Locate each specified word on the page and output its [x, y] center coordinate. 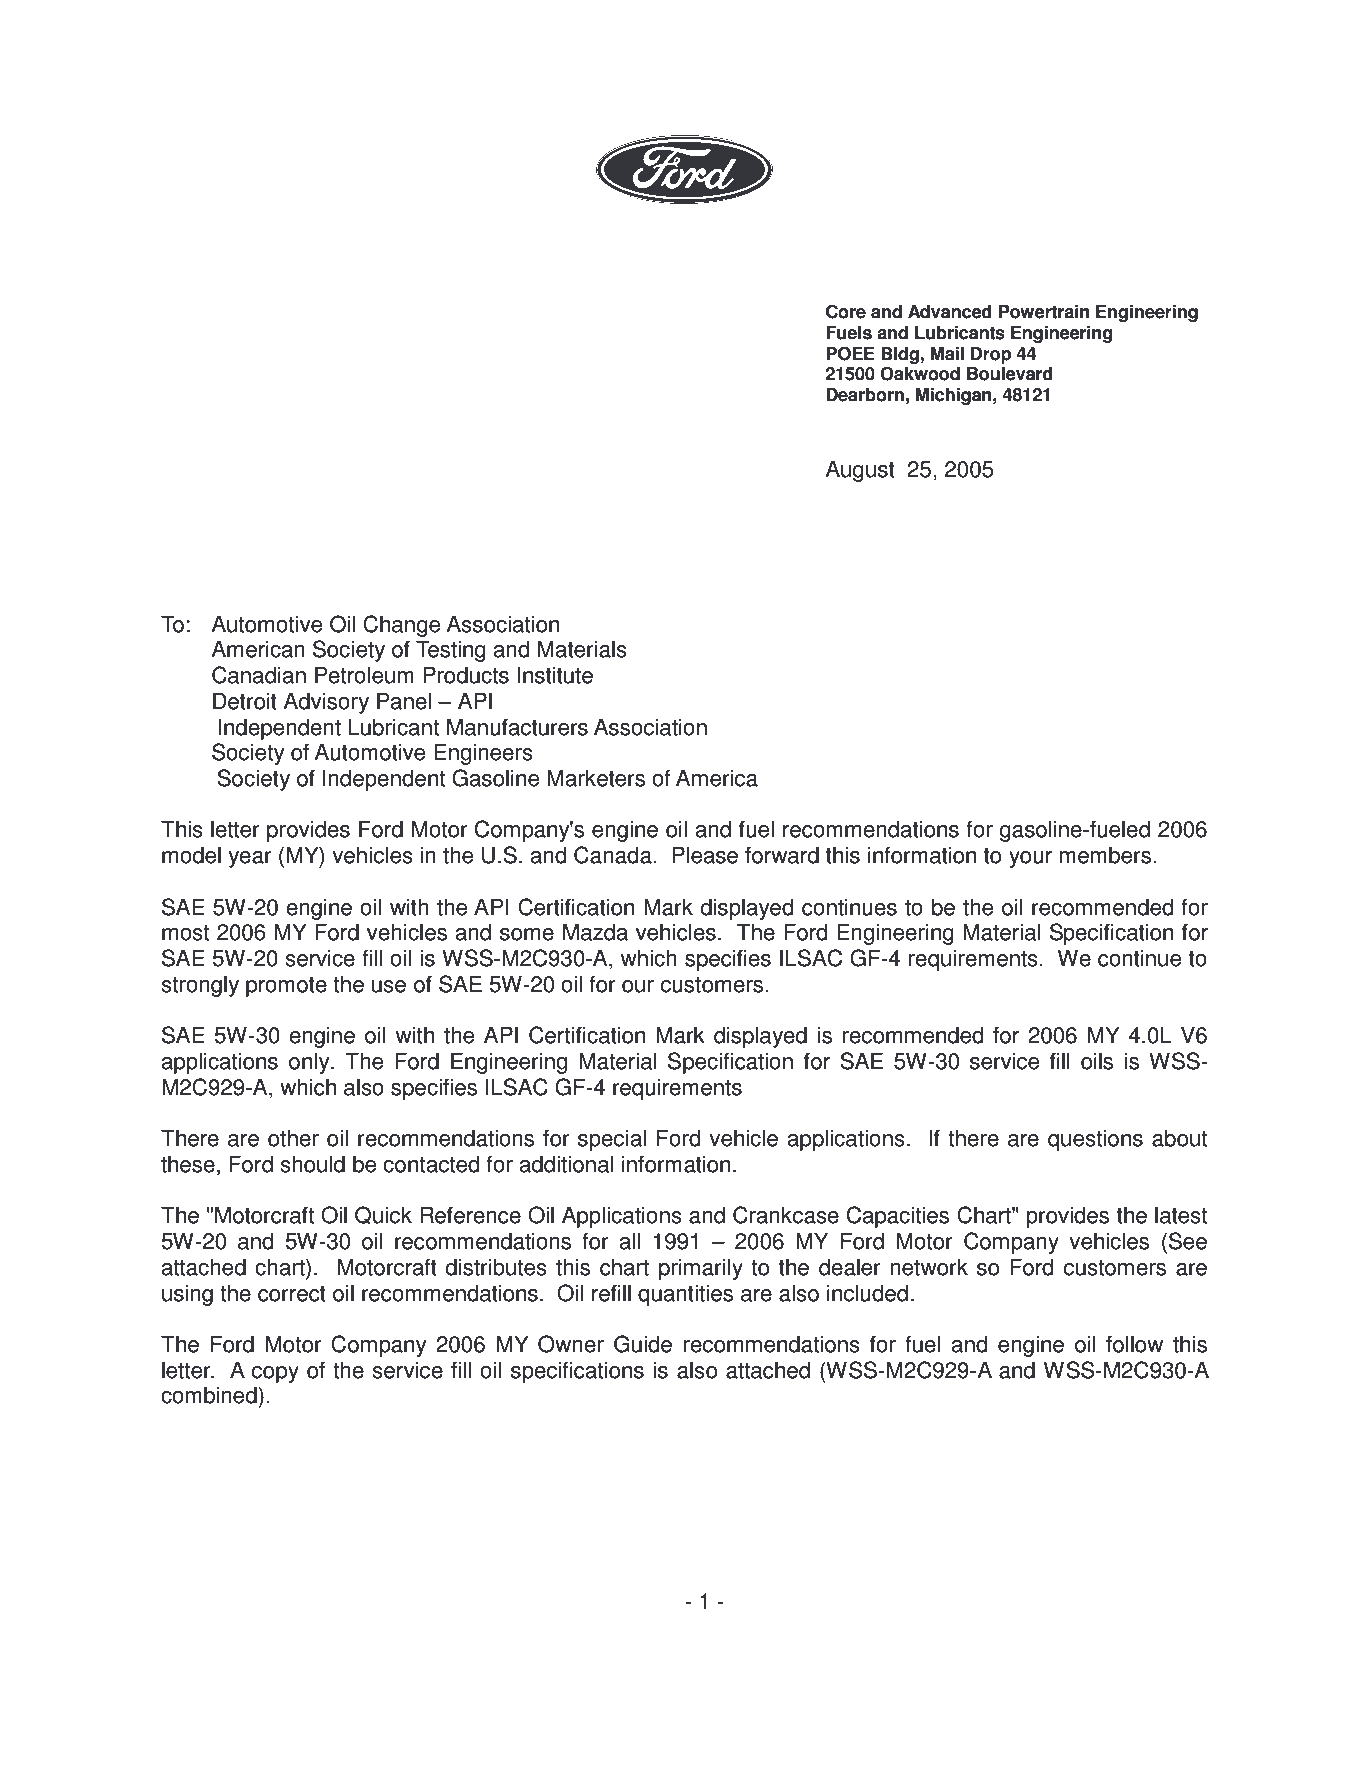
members [1105, 855]
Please [705, 855]
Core [846, 311]
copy [275, 1374]
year [250, 859]
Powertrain [1044, 312]
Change [401, 626]
